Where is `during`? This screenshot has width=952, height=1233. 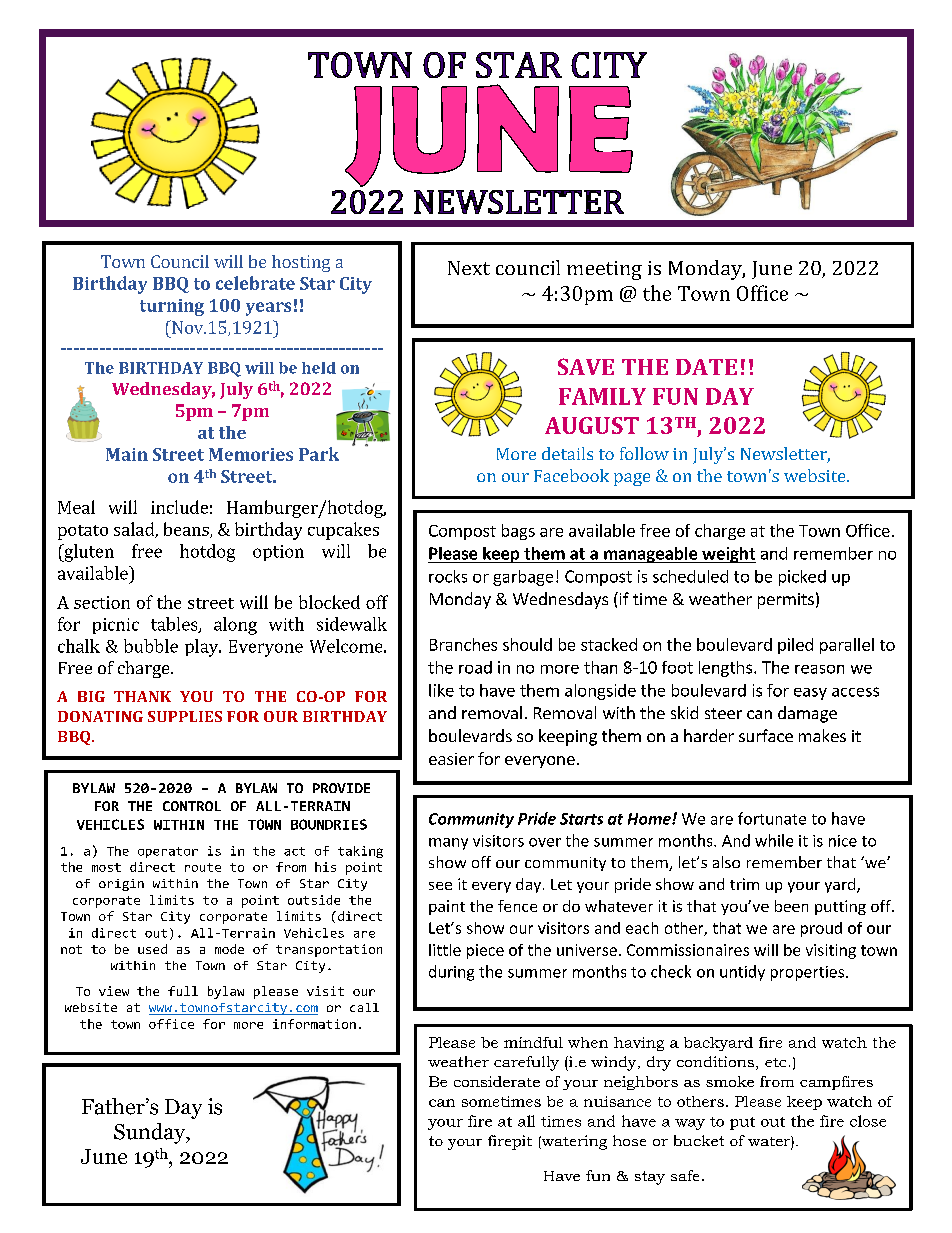
during is located at coordinates (451, 973).
